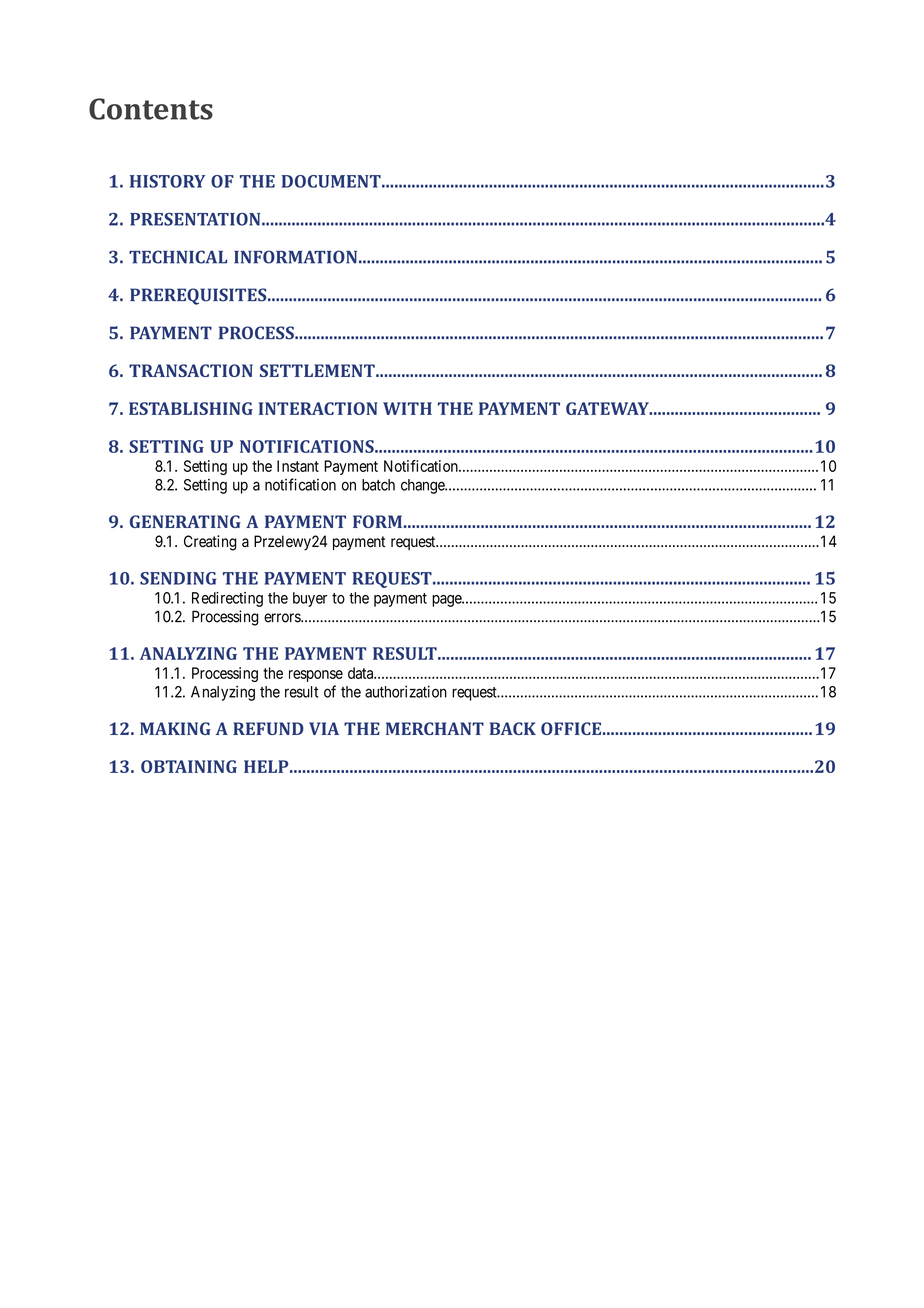 Image resolution: width=924 pixels, height=1308 pixels. I want to click on Contents, so click(151, 109).
